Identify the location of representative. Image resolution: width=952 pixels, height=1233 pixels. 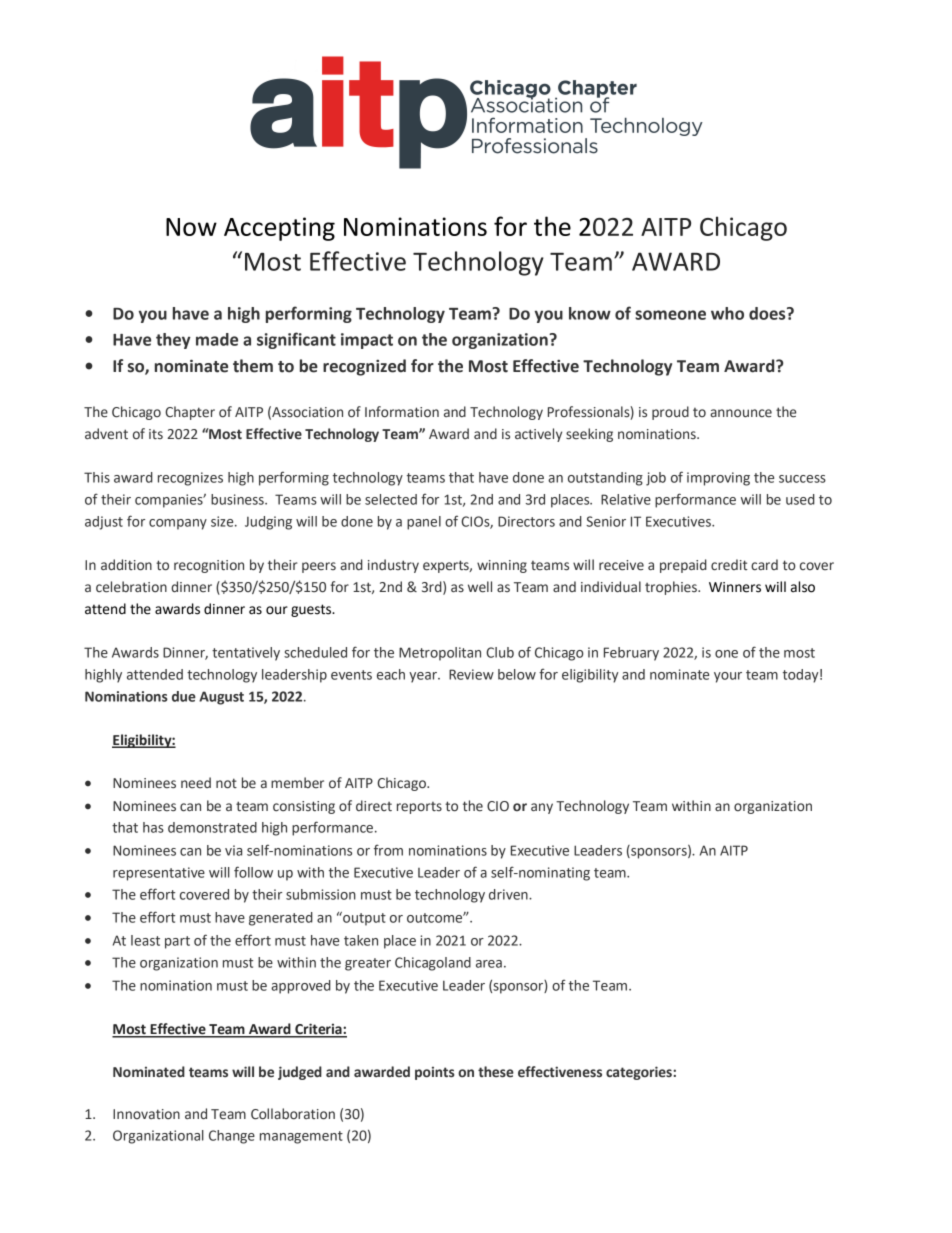
(159, 874).
